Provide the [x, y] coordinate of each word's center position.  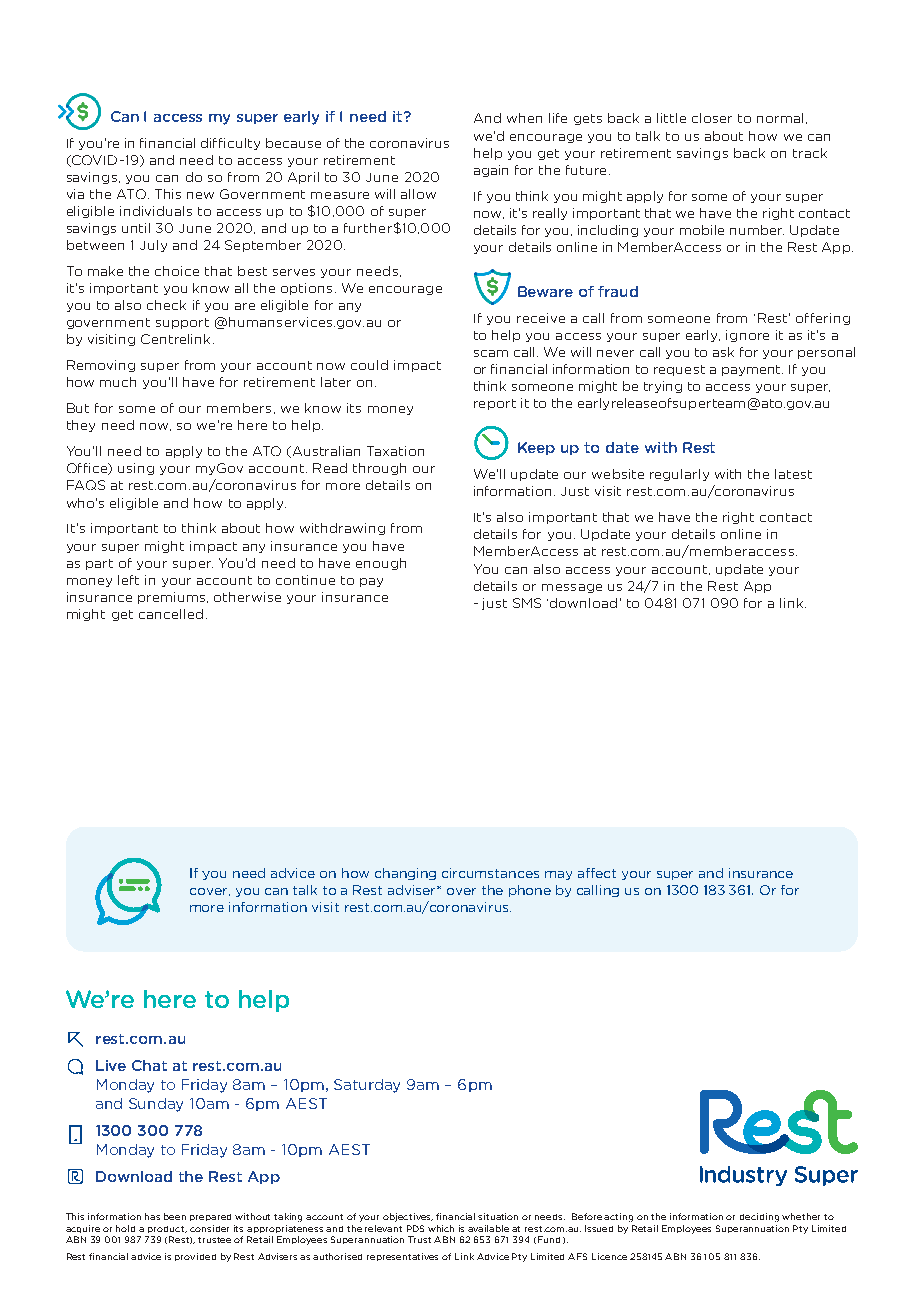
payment [752, 370]
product [167, 1229]
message [572, 588]
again [491, 171]
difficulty [230, 144]
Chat [149, 1065]
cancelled [171, 614]
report [495, 404]
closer [712, 118]
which [441, 1228]
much [118, 382]
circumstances [490, 873]
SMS [527, 603]
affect [597, 873]
